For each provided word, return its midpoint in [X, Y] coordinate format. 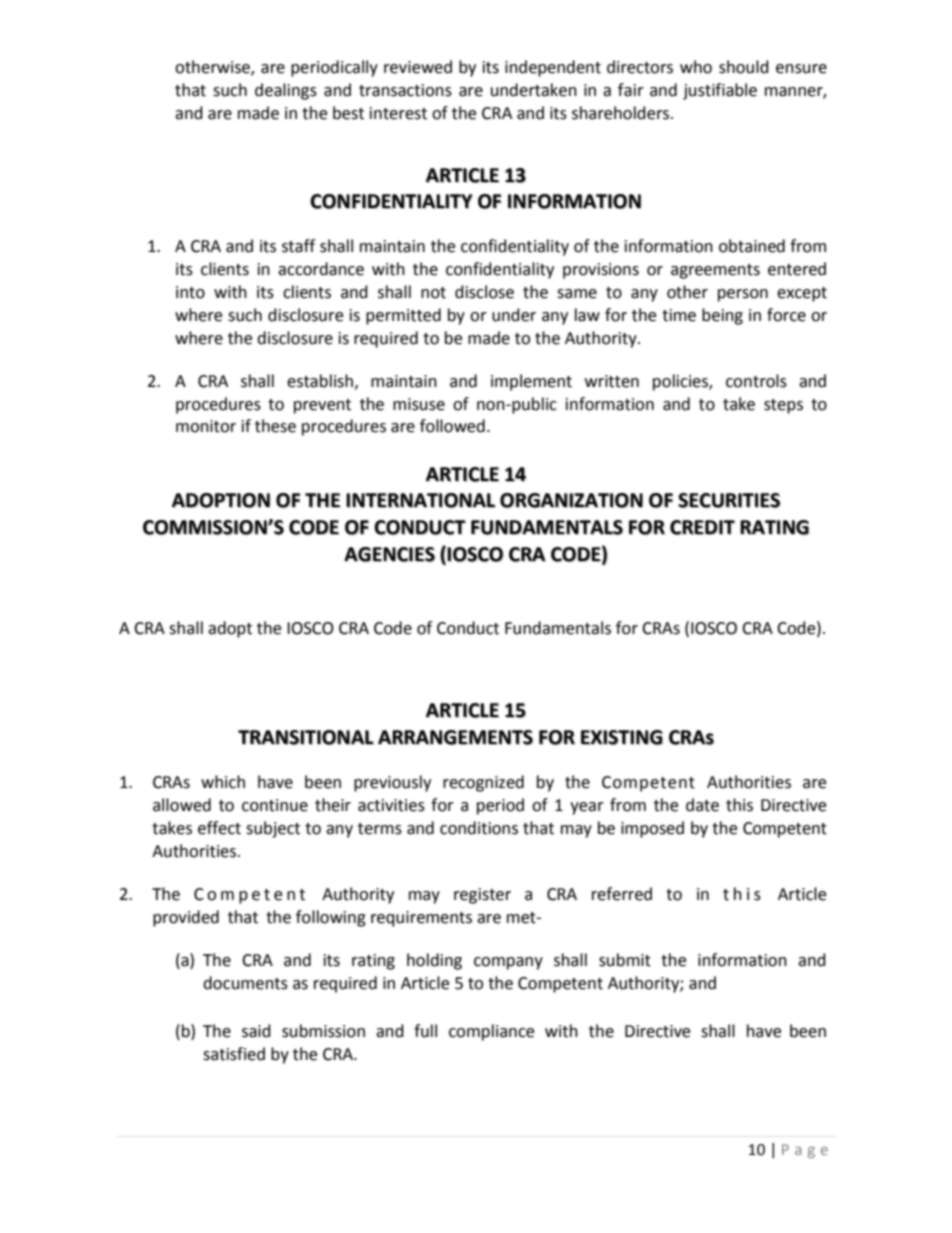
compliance [491, 1032]
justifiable [720, 91]
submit [625, 960]
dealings [286, 91]
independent [553, 68]
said [256, 1031]
